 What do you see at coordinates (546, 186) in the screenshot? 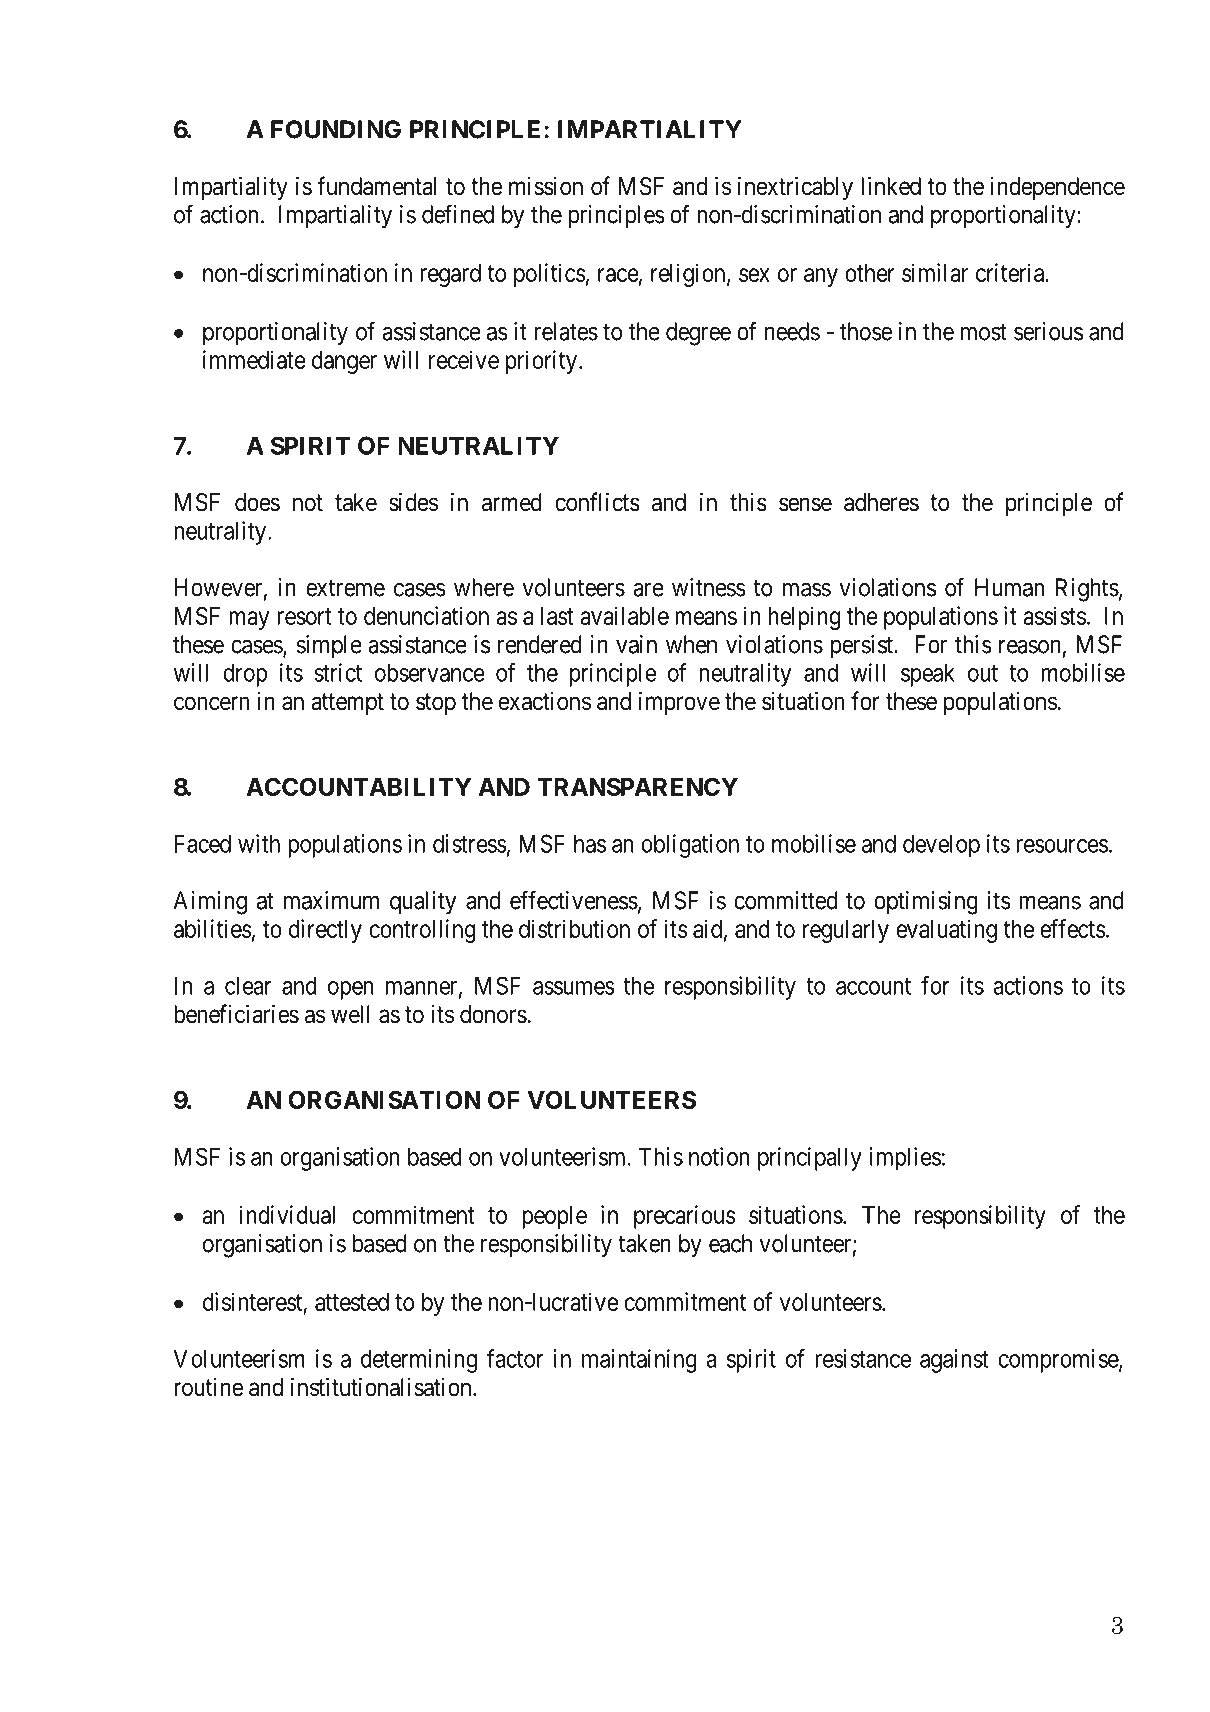
I see `mission` at bounding box center [546, 186].
